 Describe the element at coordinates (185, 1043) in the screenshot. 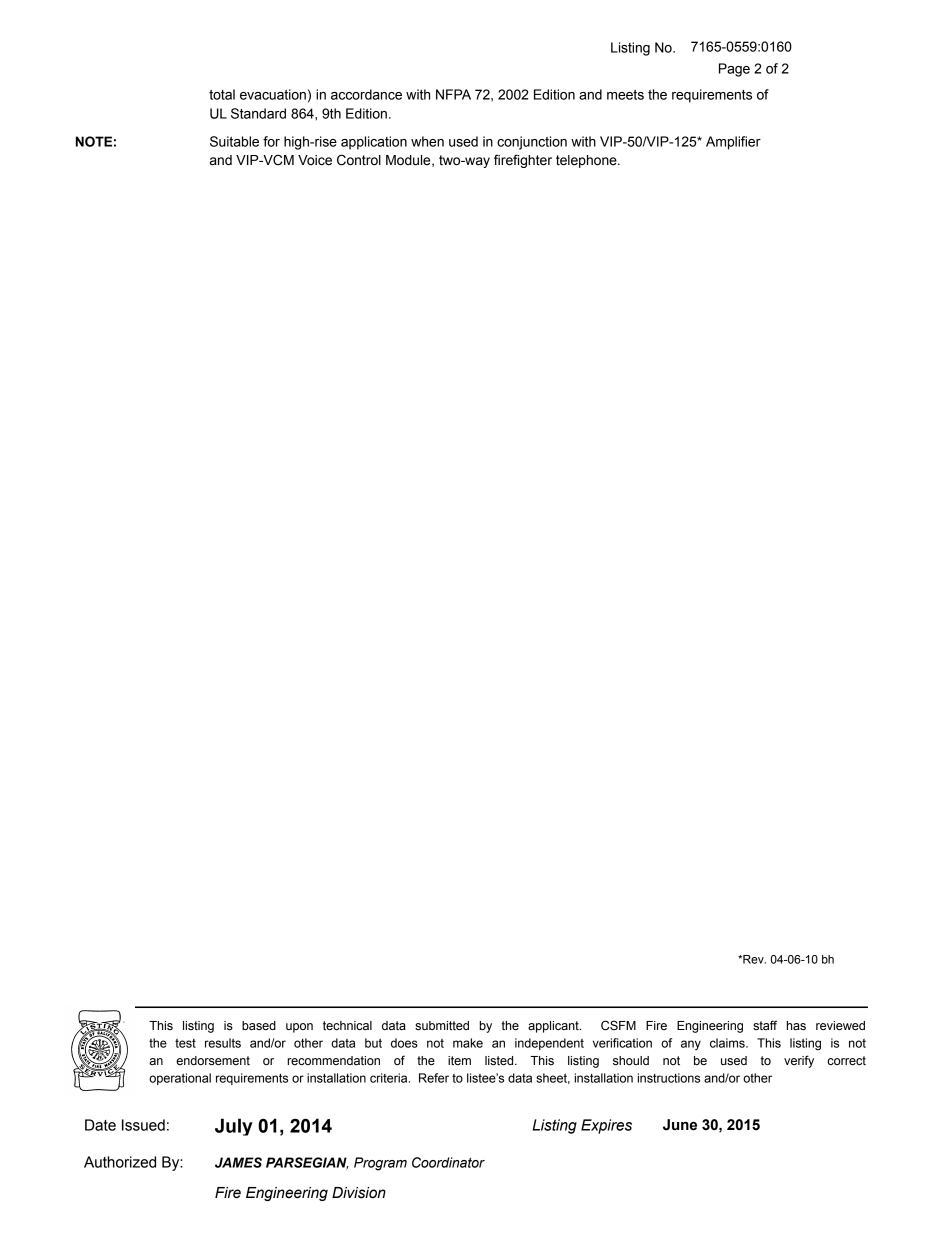

I see `test` at that location.
